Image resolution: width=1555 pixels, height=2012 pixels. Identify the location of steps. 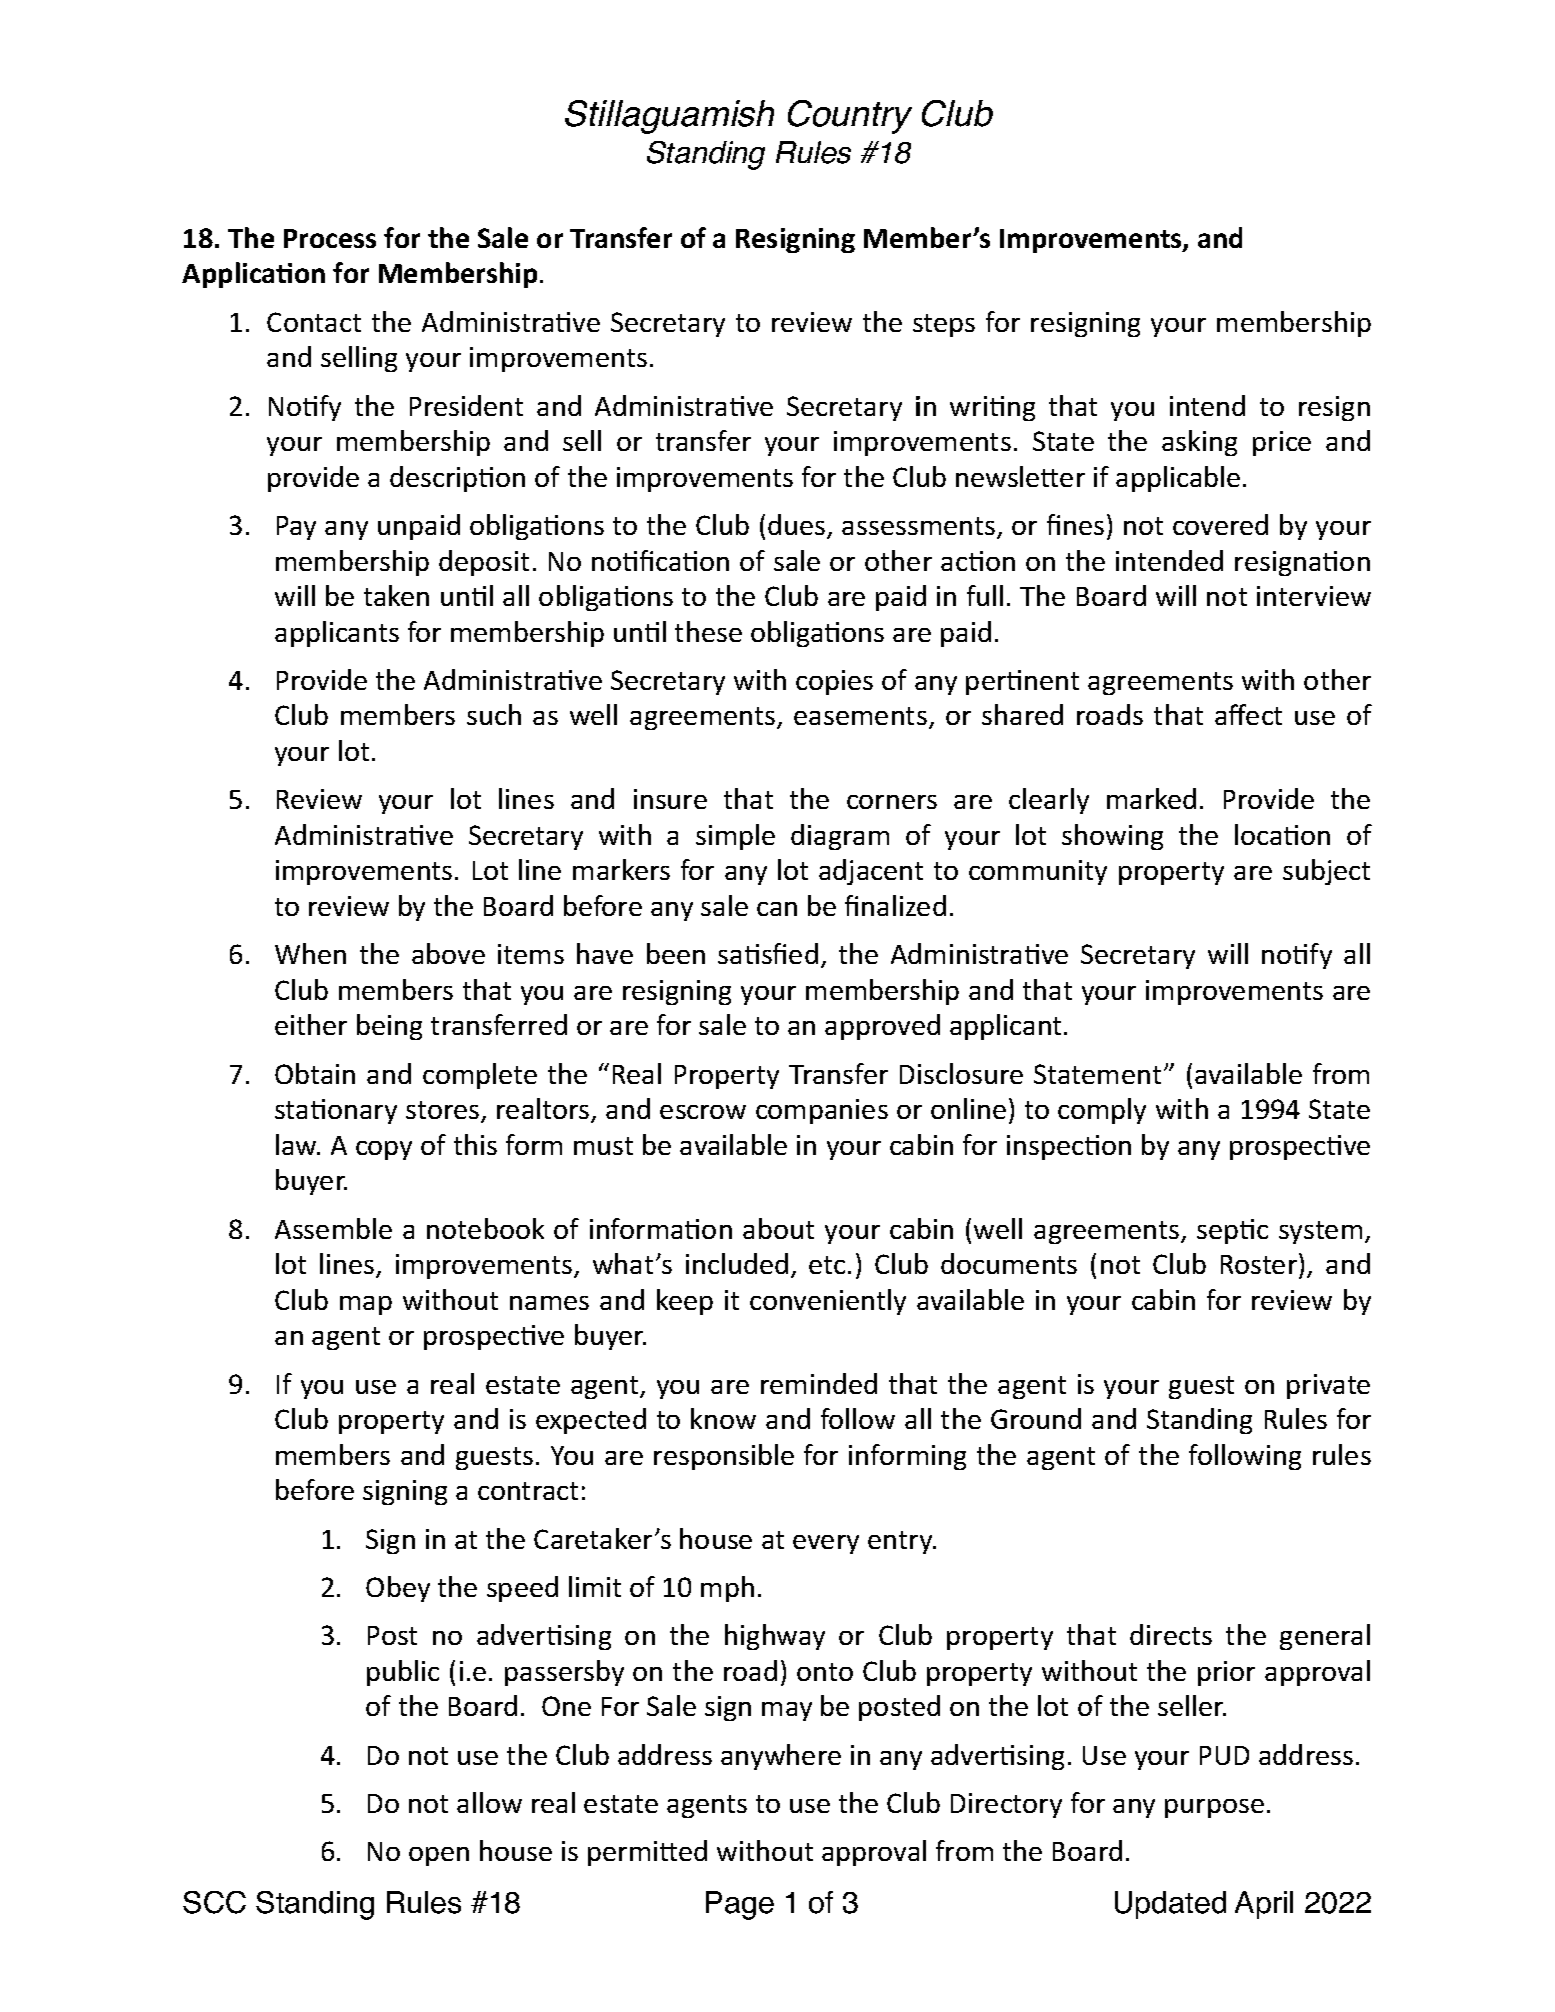
(944, 325).
